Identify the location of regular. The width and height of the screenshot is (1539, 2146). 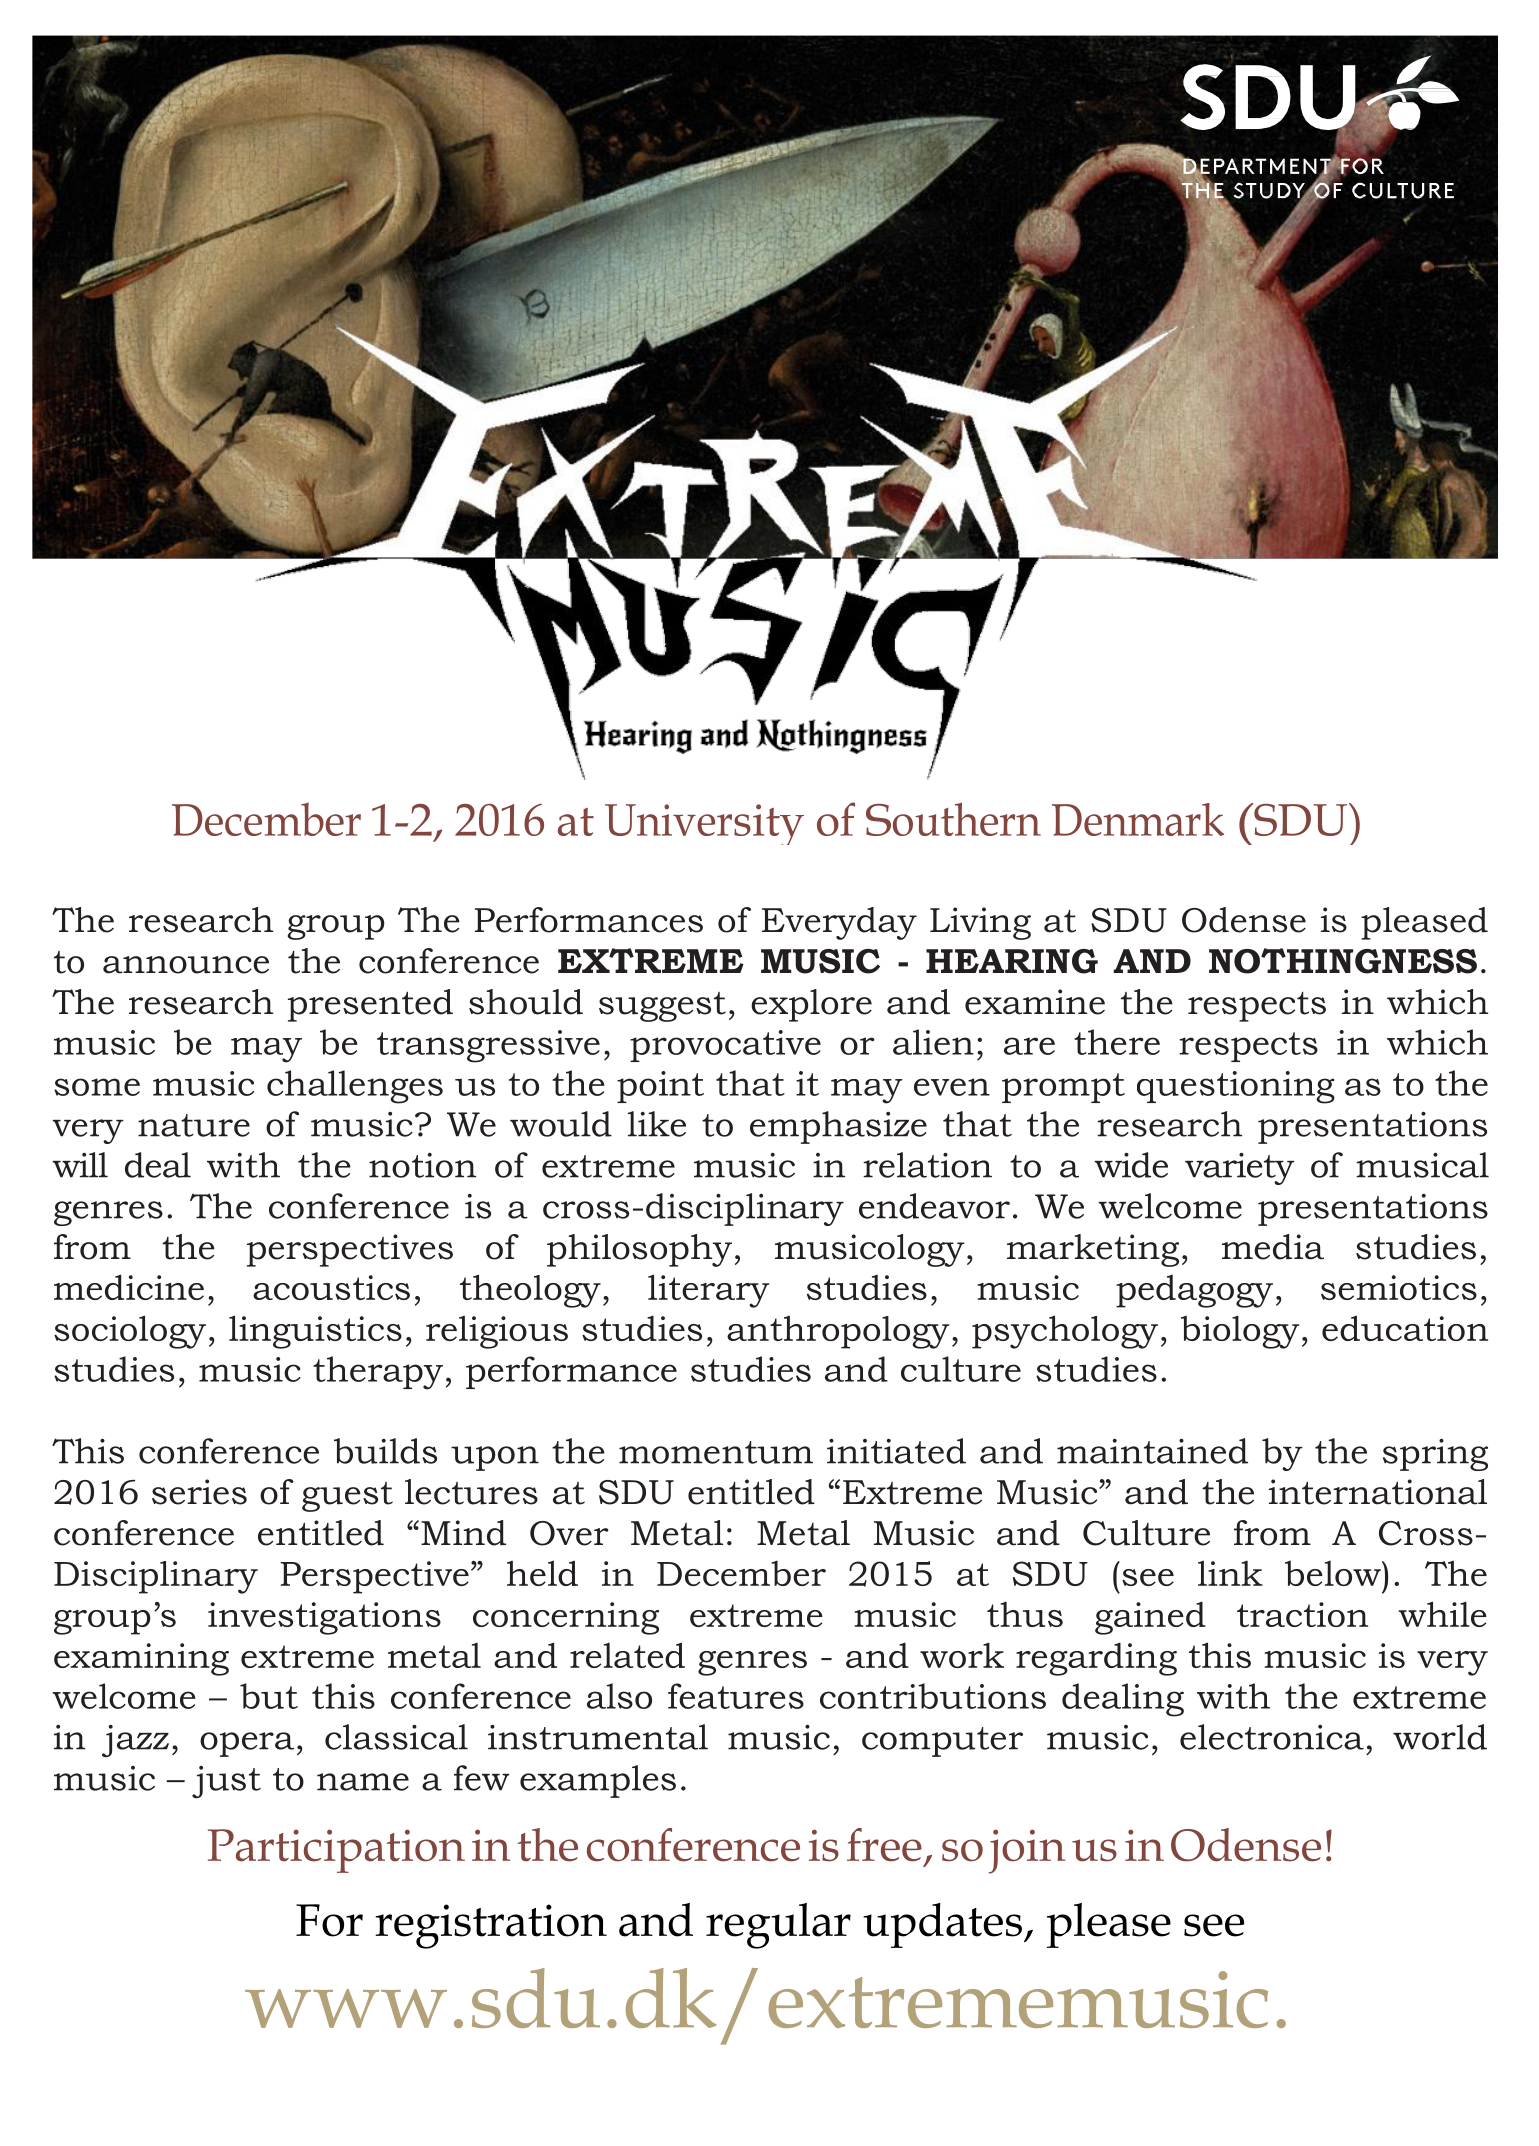
(778, 1926).
